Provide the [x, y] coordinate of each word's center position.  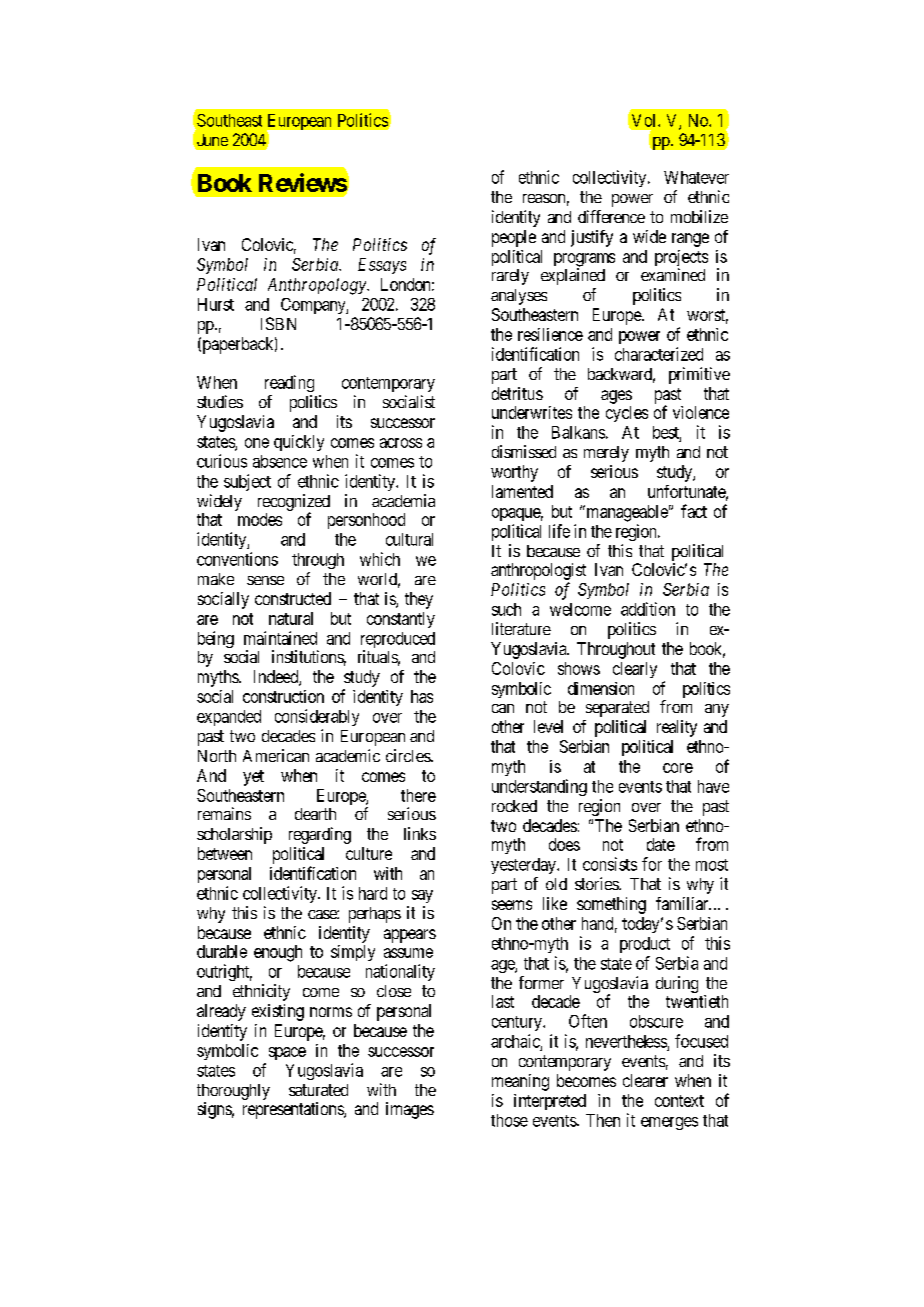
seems [512, 905]
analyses [519, 297]
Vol [644, 121]
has [422, 696]
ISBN [278, 323]
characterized [659, 354]
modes [260, 519]
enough [278, 953]
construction [283, 696]
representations [294, 1110]
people [514, 238]
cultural [409, 539]
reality [677, 728]
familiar [683, 903]
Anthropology [318, 286]
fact [694, 511]
